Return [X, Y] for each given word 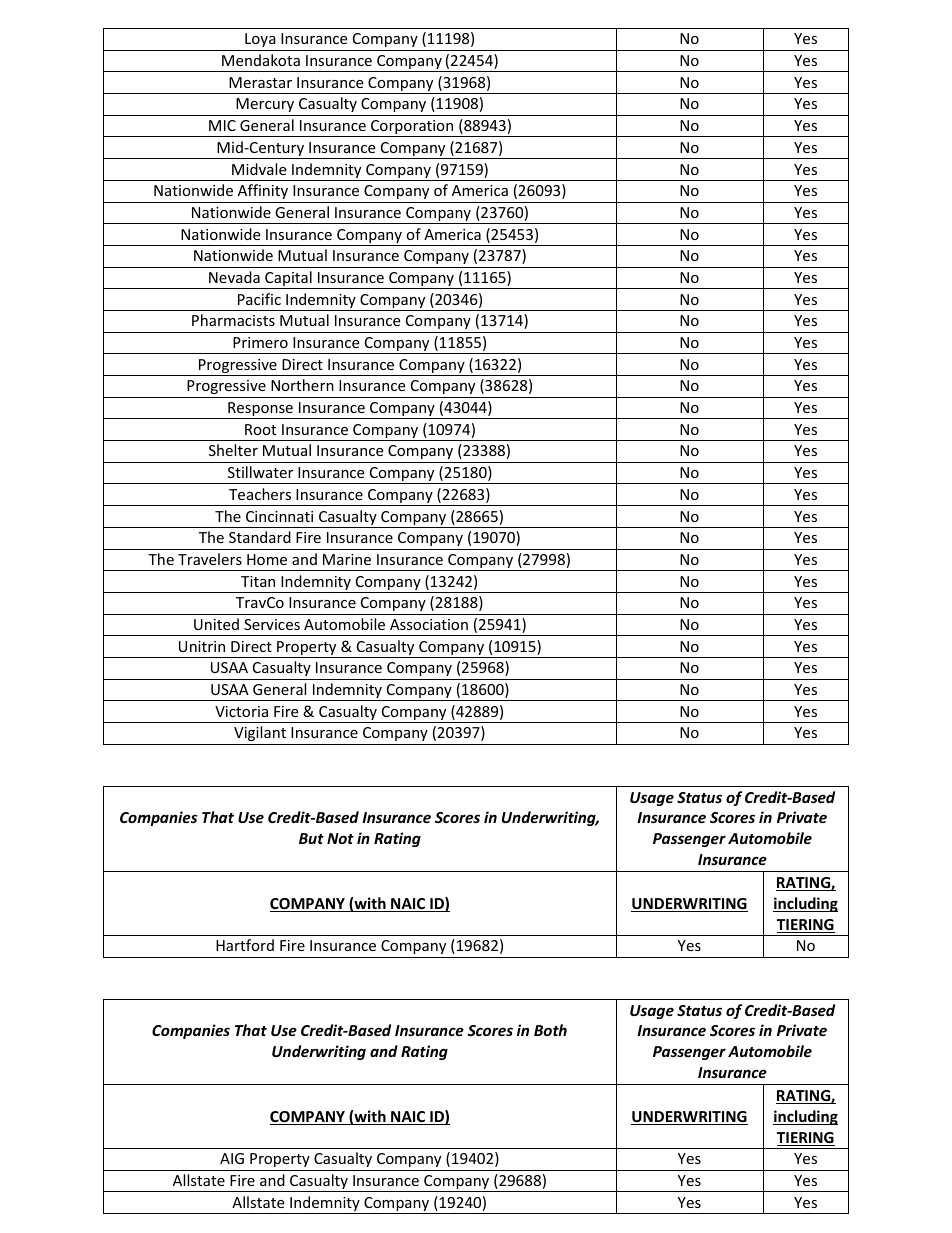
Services [272, 624]
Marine [347, 559]
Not [340, 838]
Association [429, 624]
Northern [302, 385]
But [311, 838]
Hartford [245, 945]
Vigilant [260, 733]
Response [260, 410]
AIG [232, 1158]
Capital [288, 280]
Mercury [265, 105]
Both [550, 1030]
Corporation [412, 128]
